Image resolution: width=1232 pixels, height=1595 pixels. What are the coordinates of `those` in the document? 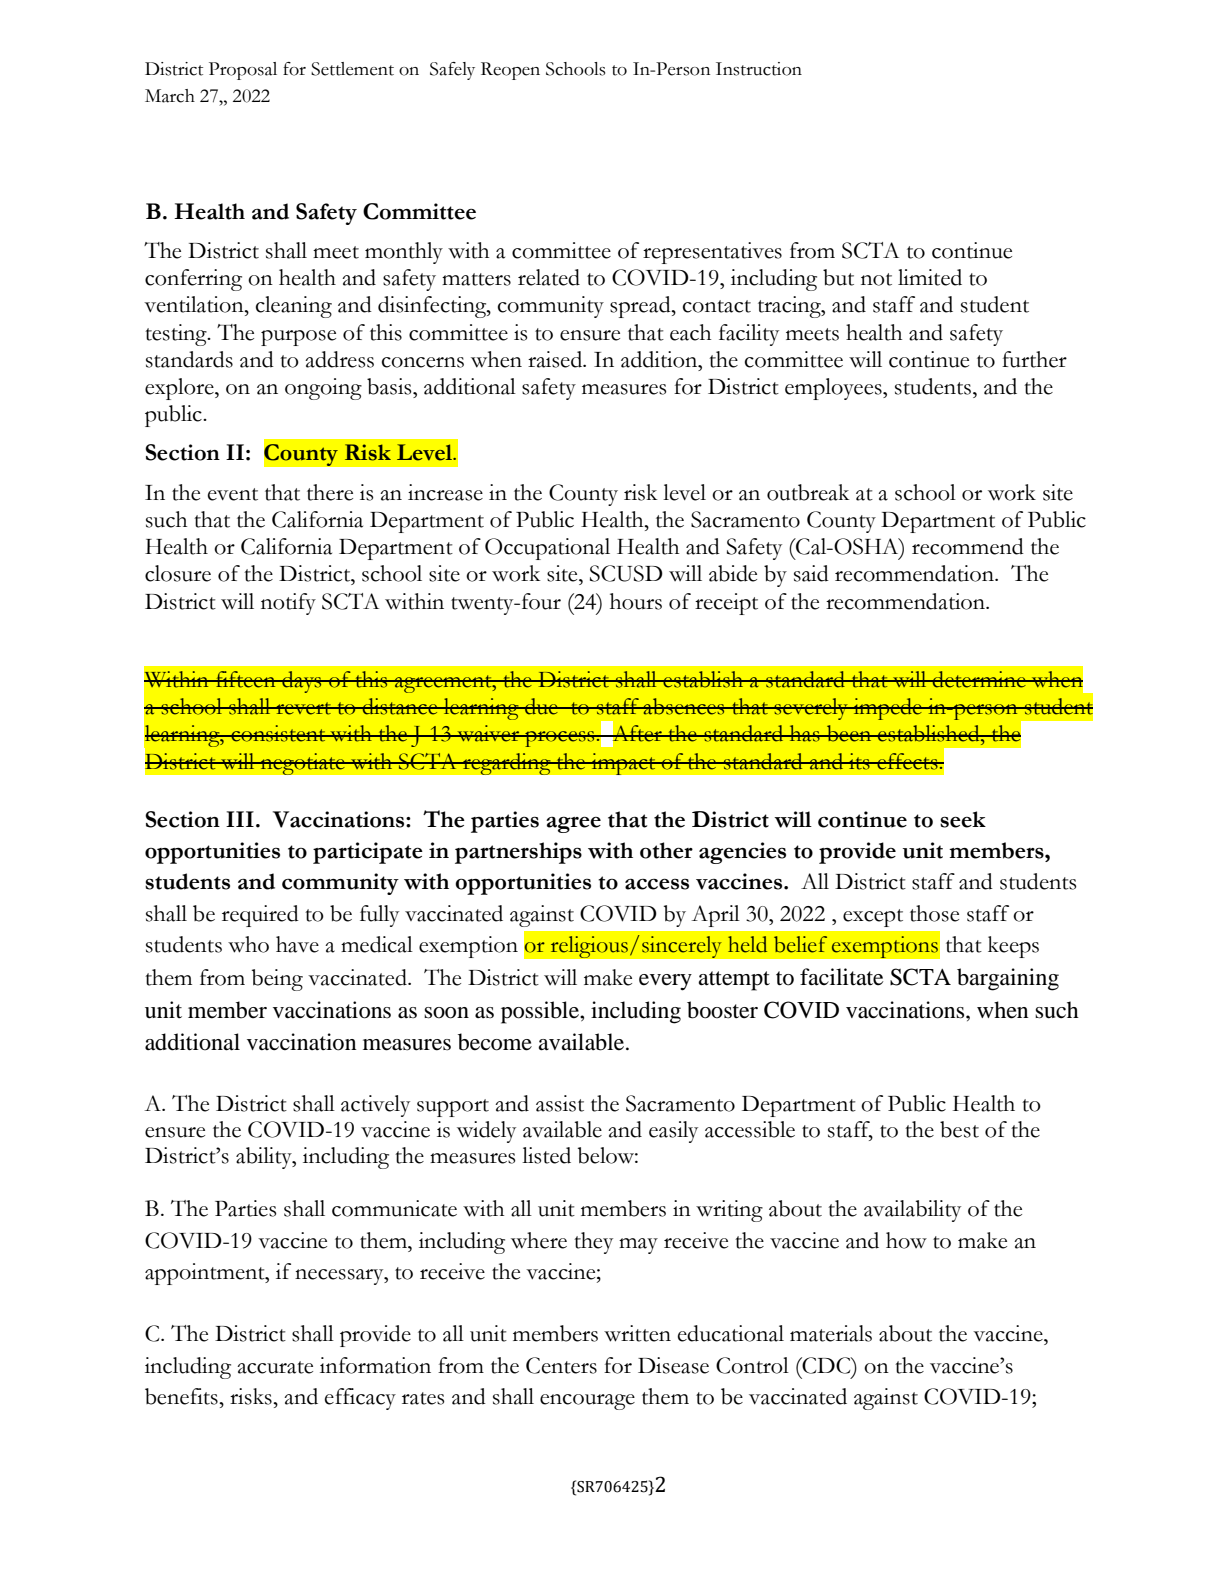 It's located at (934, 913).
